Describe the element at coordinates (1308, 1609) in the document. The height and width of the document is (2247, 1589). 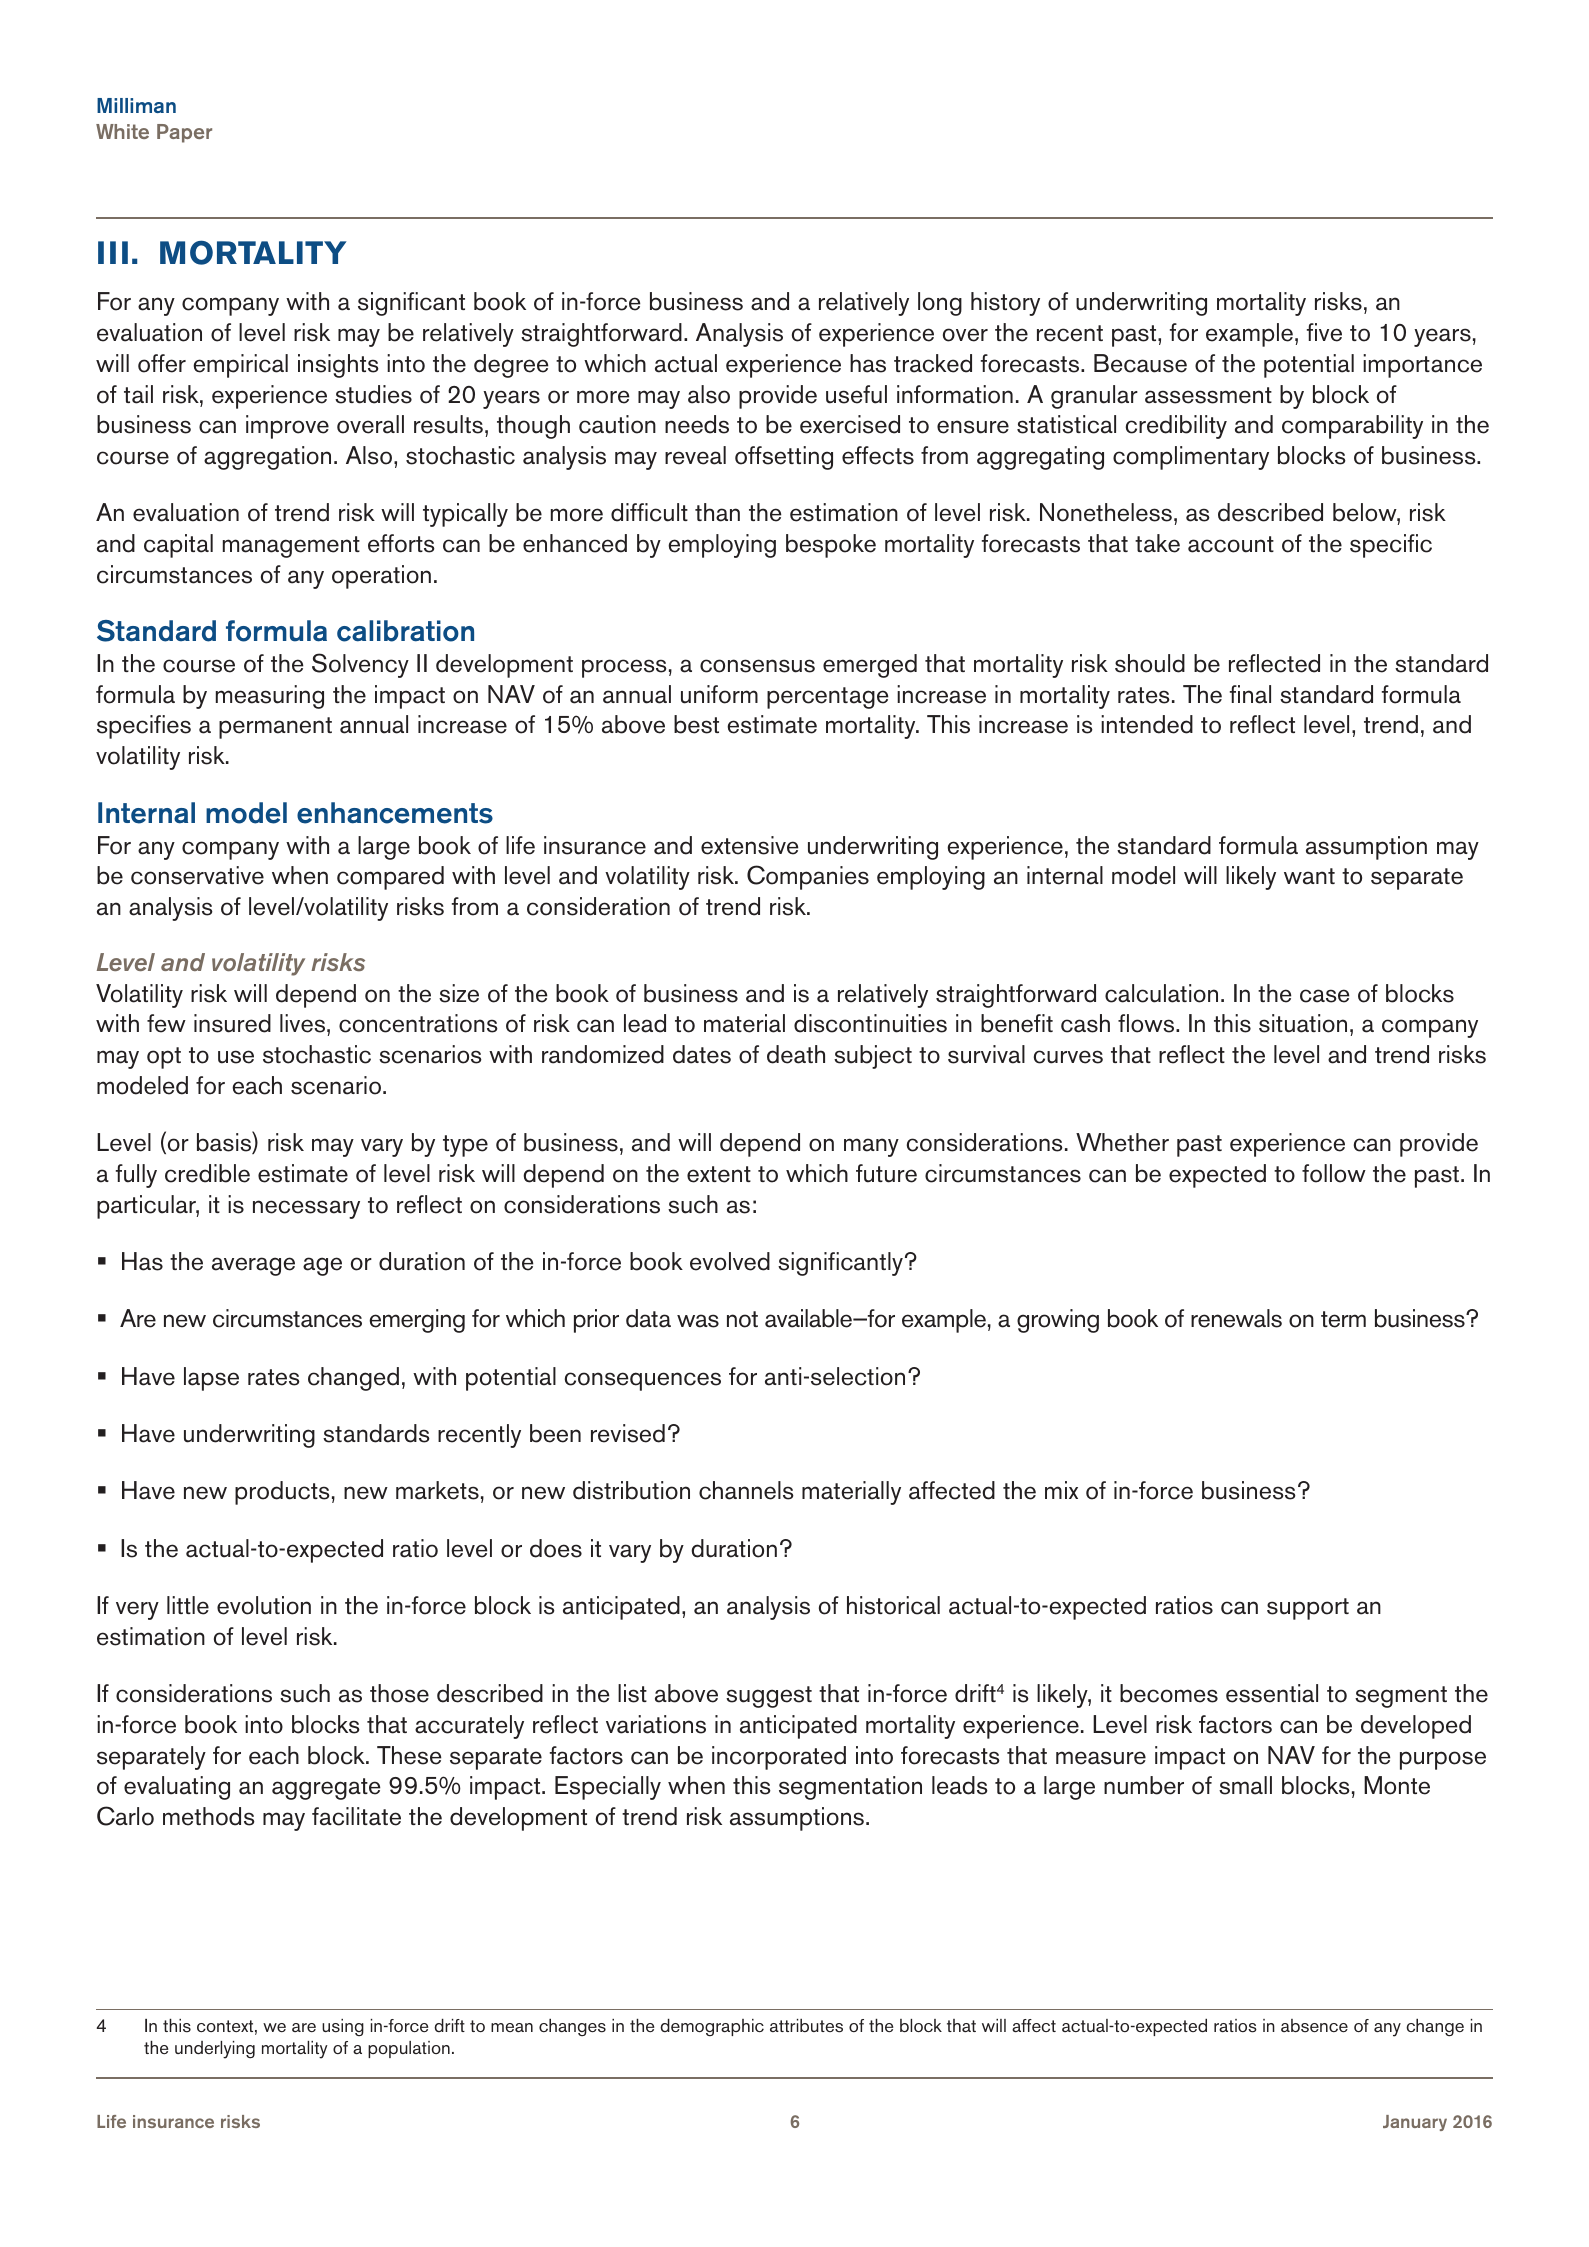
I see `support` at that location.
